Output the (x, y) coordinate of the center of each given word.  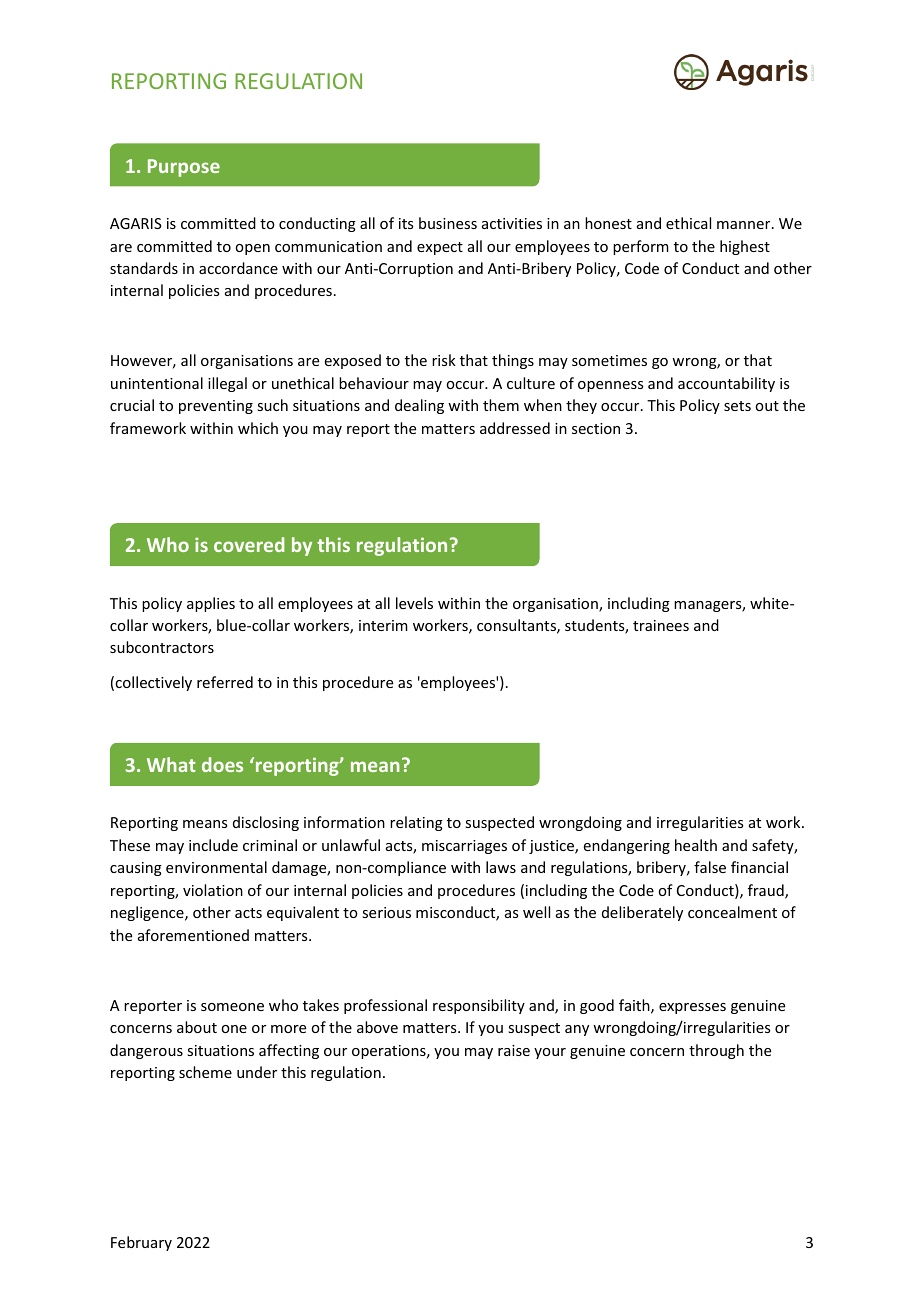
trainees (661, 625)
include (213, 845)
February (141, 1243)
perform (641, 247)
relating (416, 823)
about (197, 1027)
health (696, 845)
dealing (419, 406)
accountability (726, 384)
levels (414, 603)
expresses (692, 1008)
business (448, 223)
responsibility (479, 1006)
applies (211, 604)
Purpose (184, 168)
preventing (216, 407)
